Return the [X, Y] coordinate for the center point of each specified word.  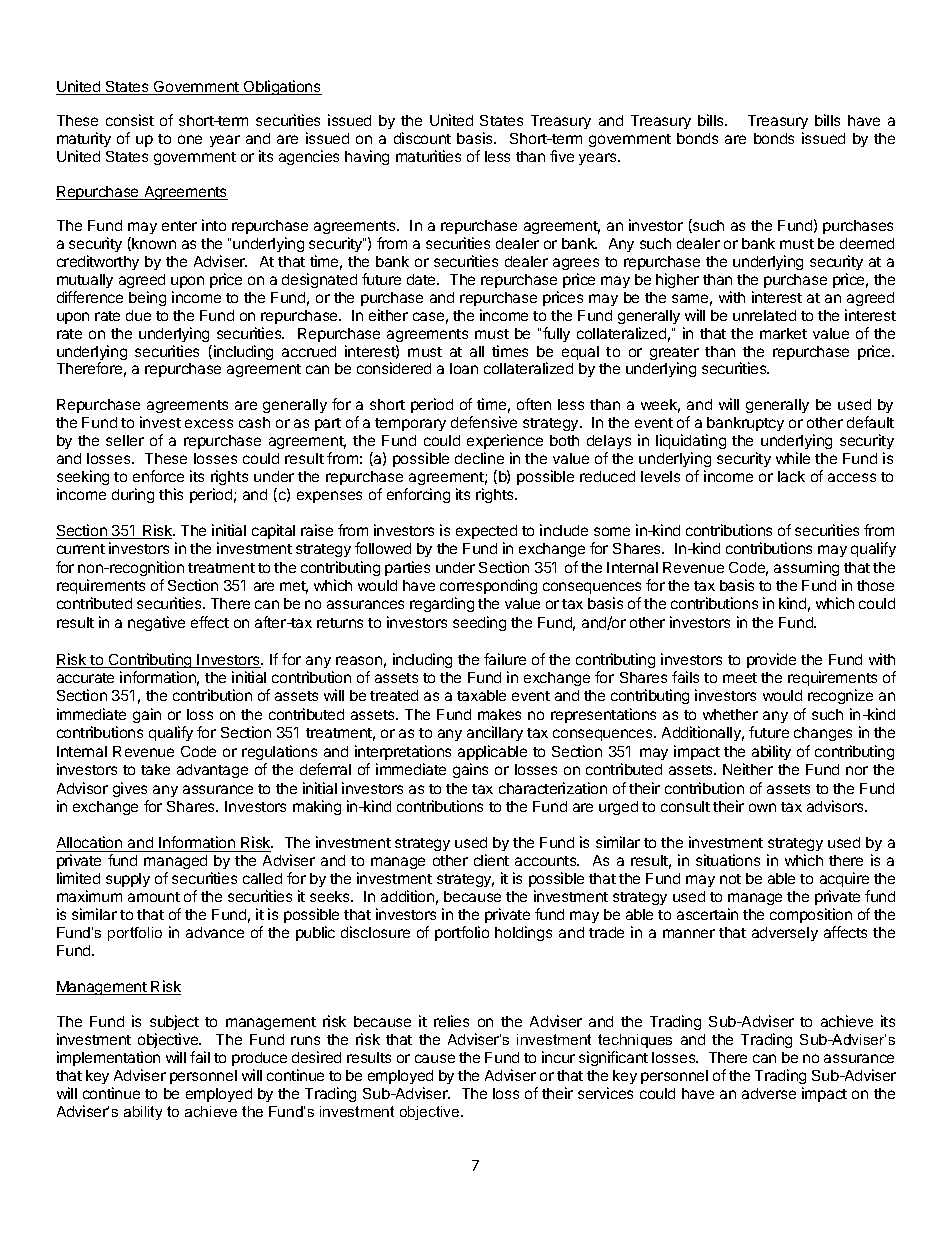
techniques [635, 1041]
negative [156, 623]
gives [130, 789]
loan [464, 368]
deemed [867, 243]
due [138, 315]
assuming [806, 568]
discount [422, 138]
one [190, 139]
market [783, 333]
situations [728, 860]
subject [174, 1024]
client [491, 860]
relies [451, 1021]
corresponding [488, 586]
